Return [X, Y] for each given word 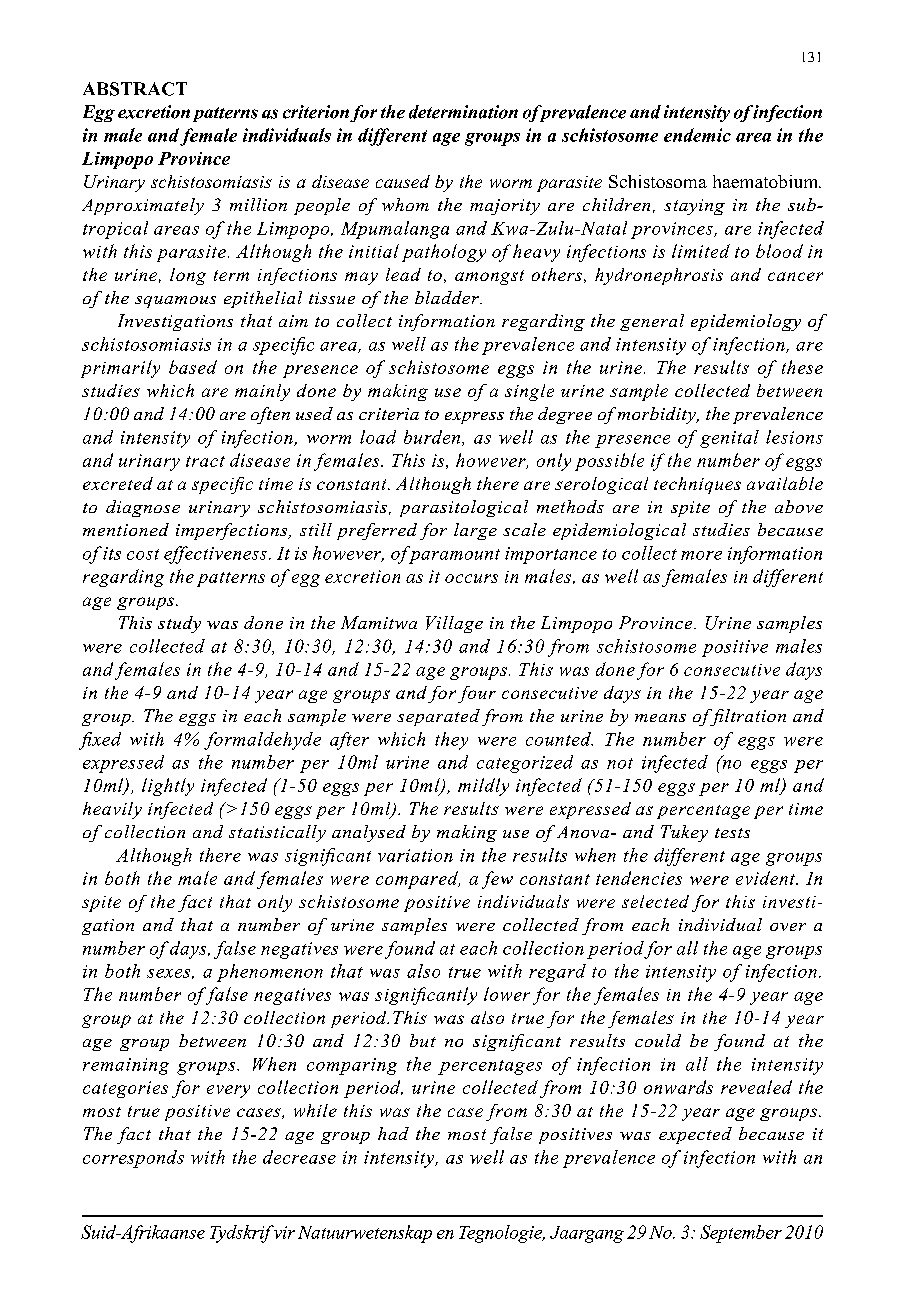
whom [405, 204]
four [477, 694]
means [660, 718]
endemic [697, 135]
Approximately [143, 206]
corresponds [133, 1159]
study [179, 624]
